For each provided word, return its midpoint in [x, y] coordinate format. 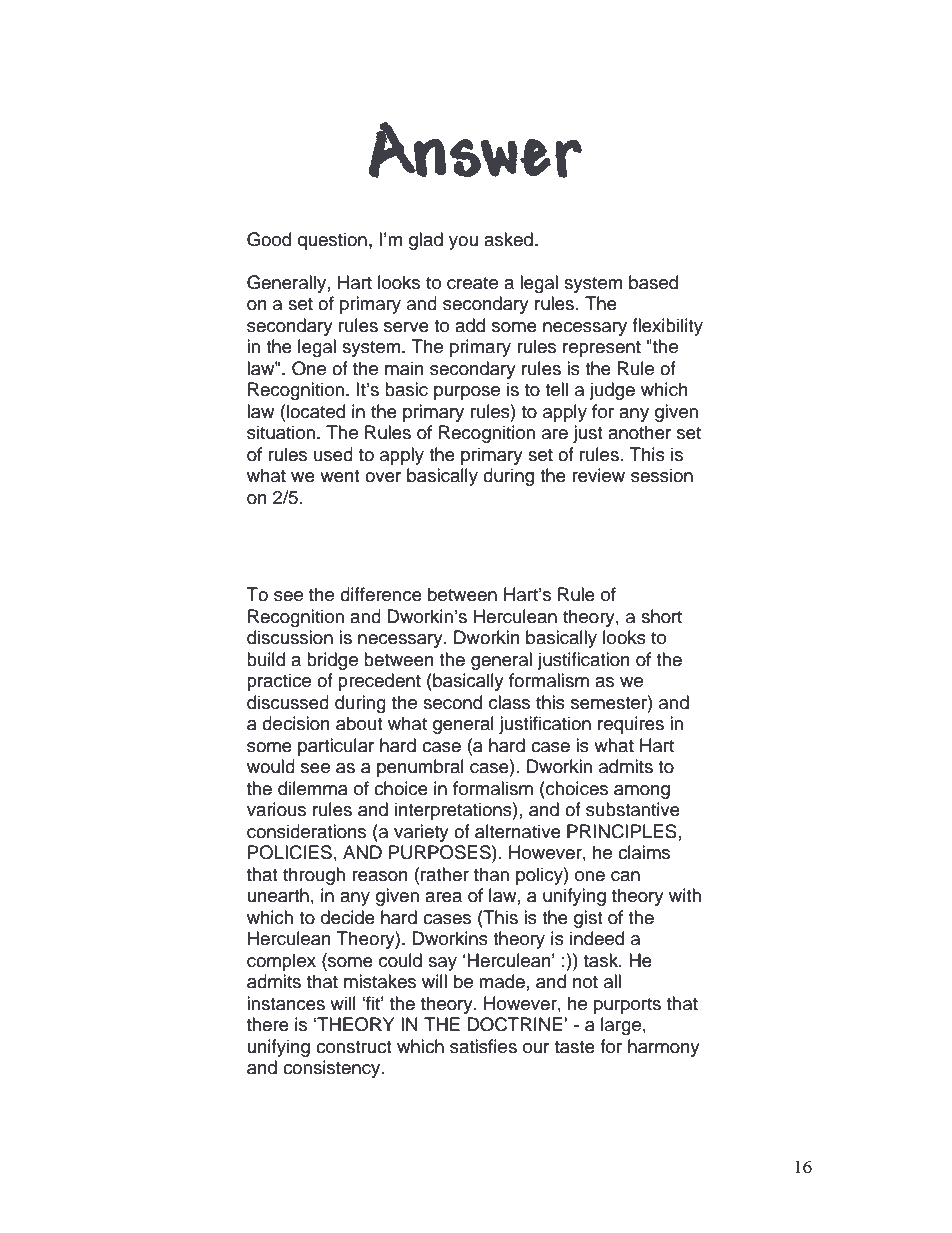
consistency [333, 1069]
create [472, 283]
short [661, 616]
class [509, 702]
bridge [332, 661]
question [332, 241]
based [653, 282]
